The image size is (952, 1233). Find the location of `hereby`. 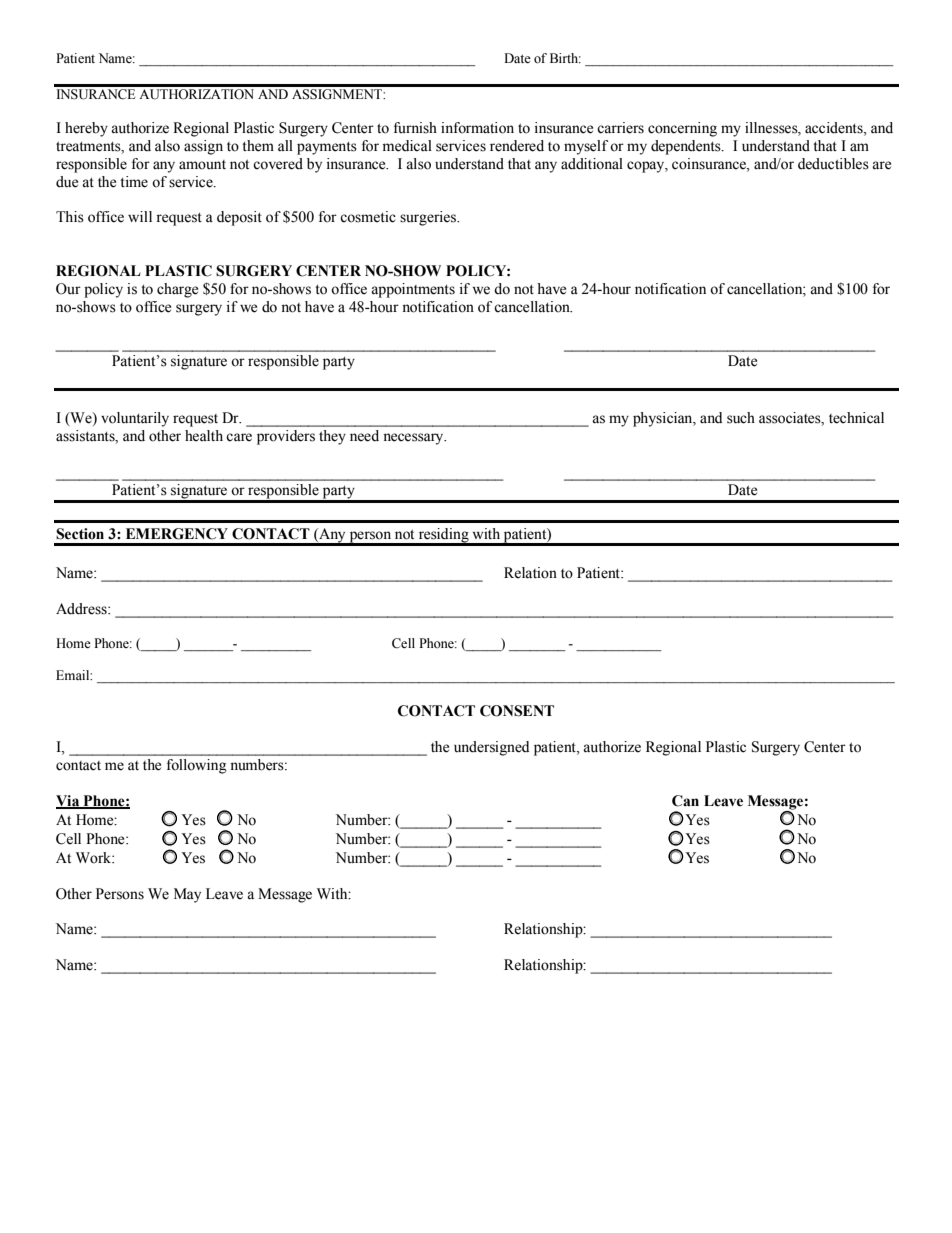

hereby is located at coordinates (86, 129).
